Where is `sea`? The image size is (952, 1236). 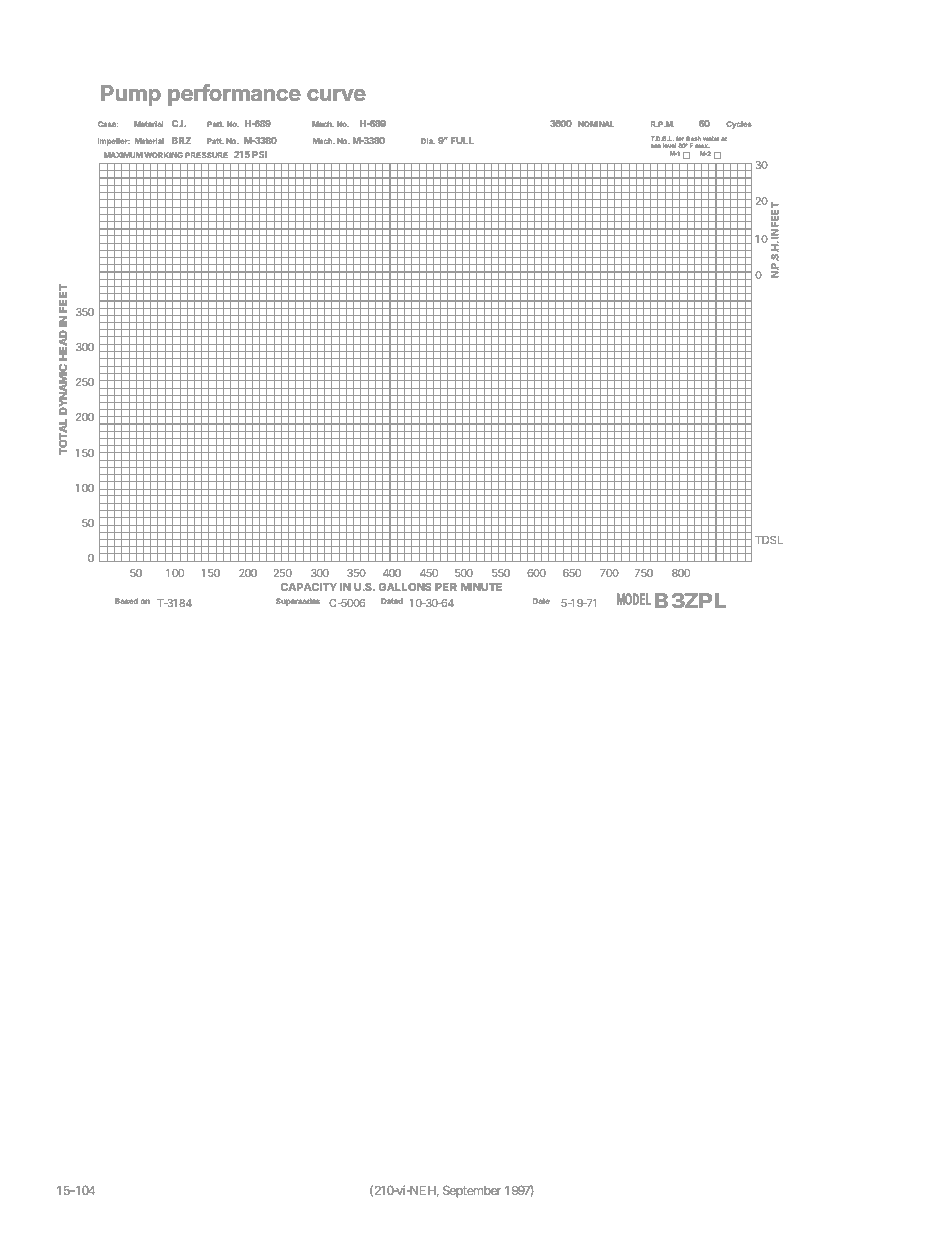 sea is located at coordinates (656, 146).
